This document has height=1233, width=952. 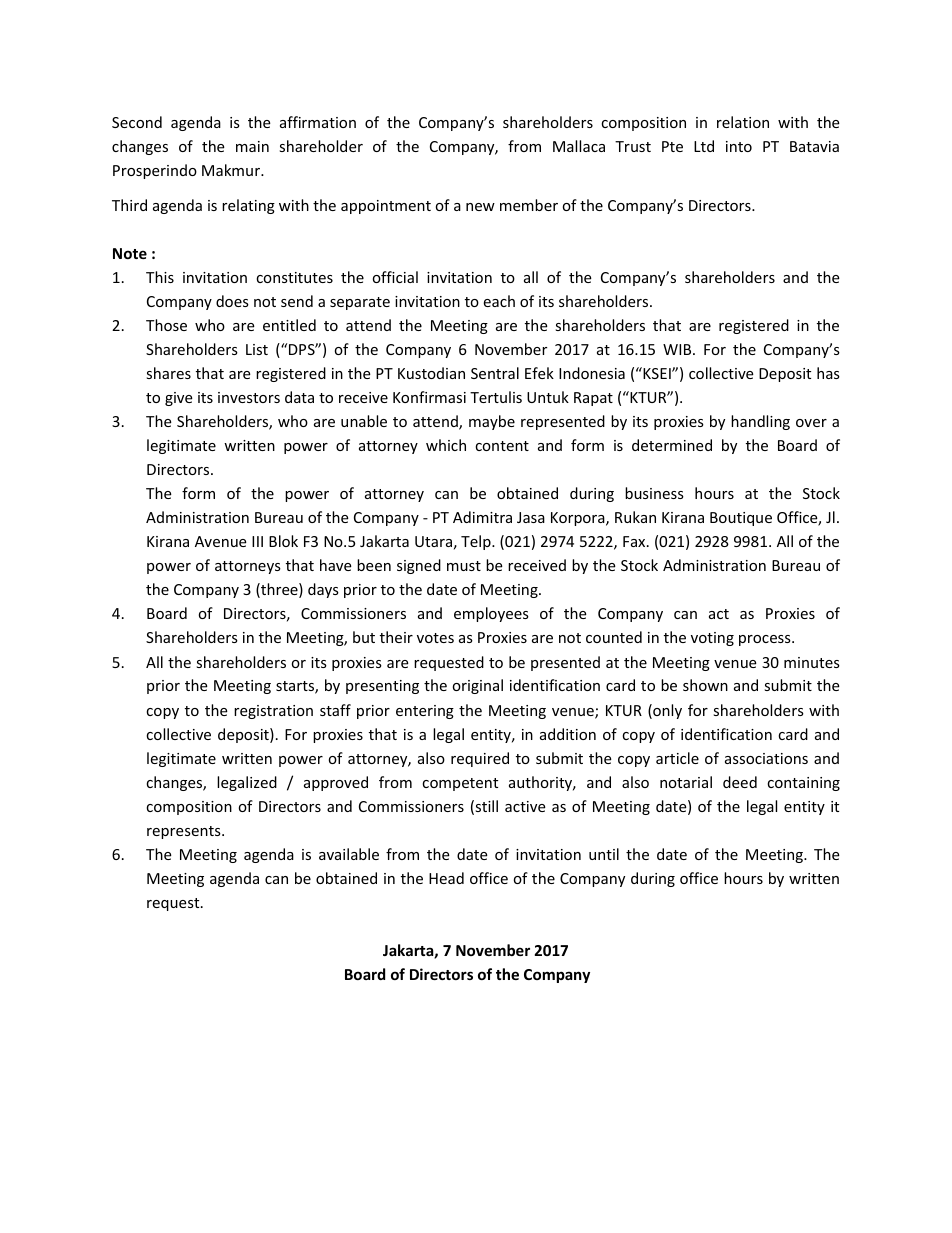 I want to click on represents, so click(x=185, y=832).
